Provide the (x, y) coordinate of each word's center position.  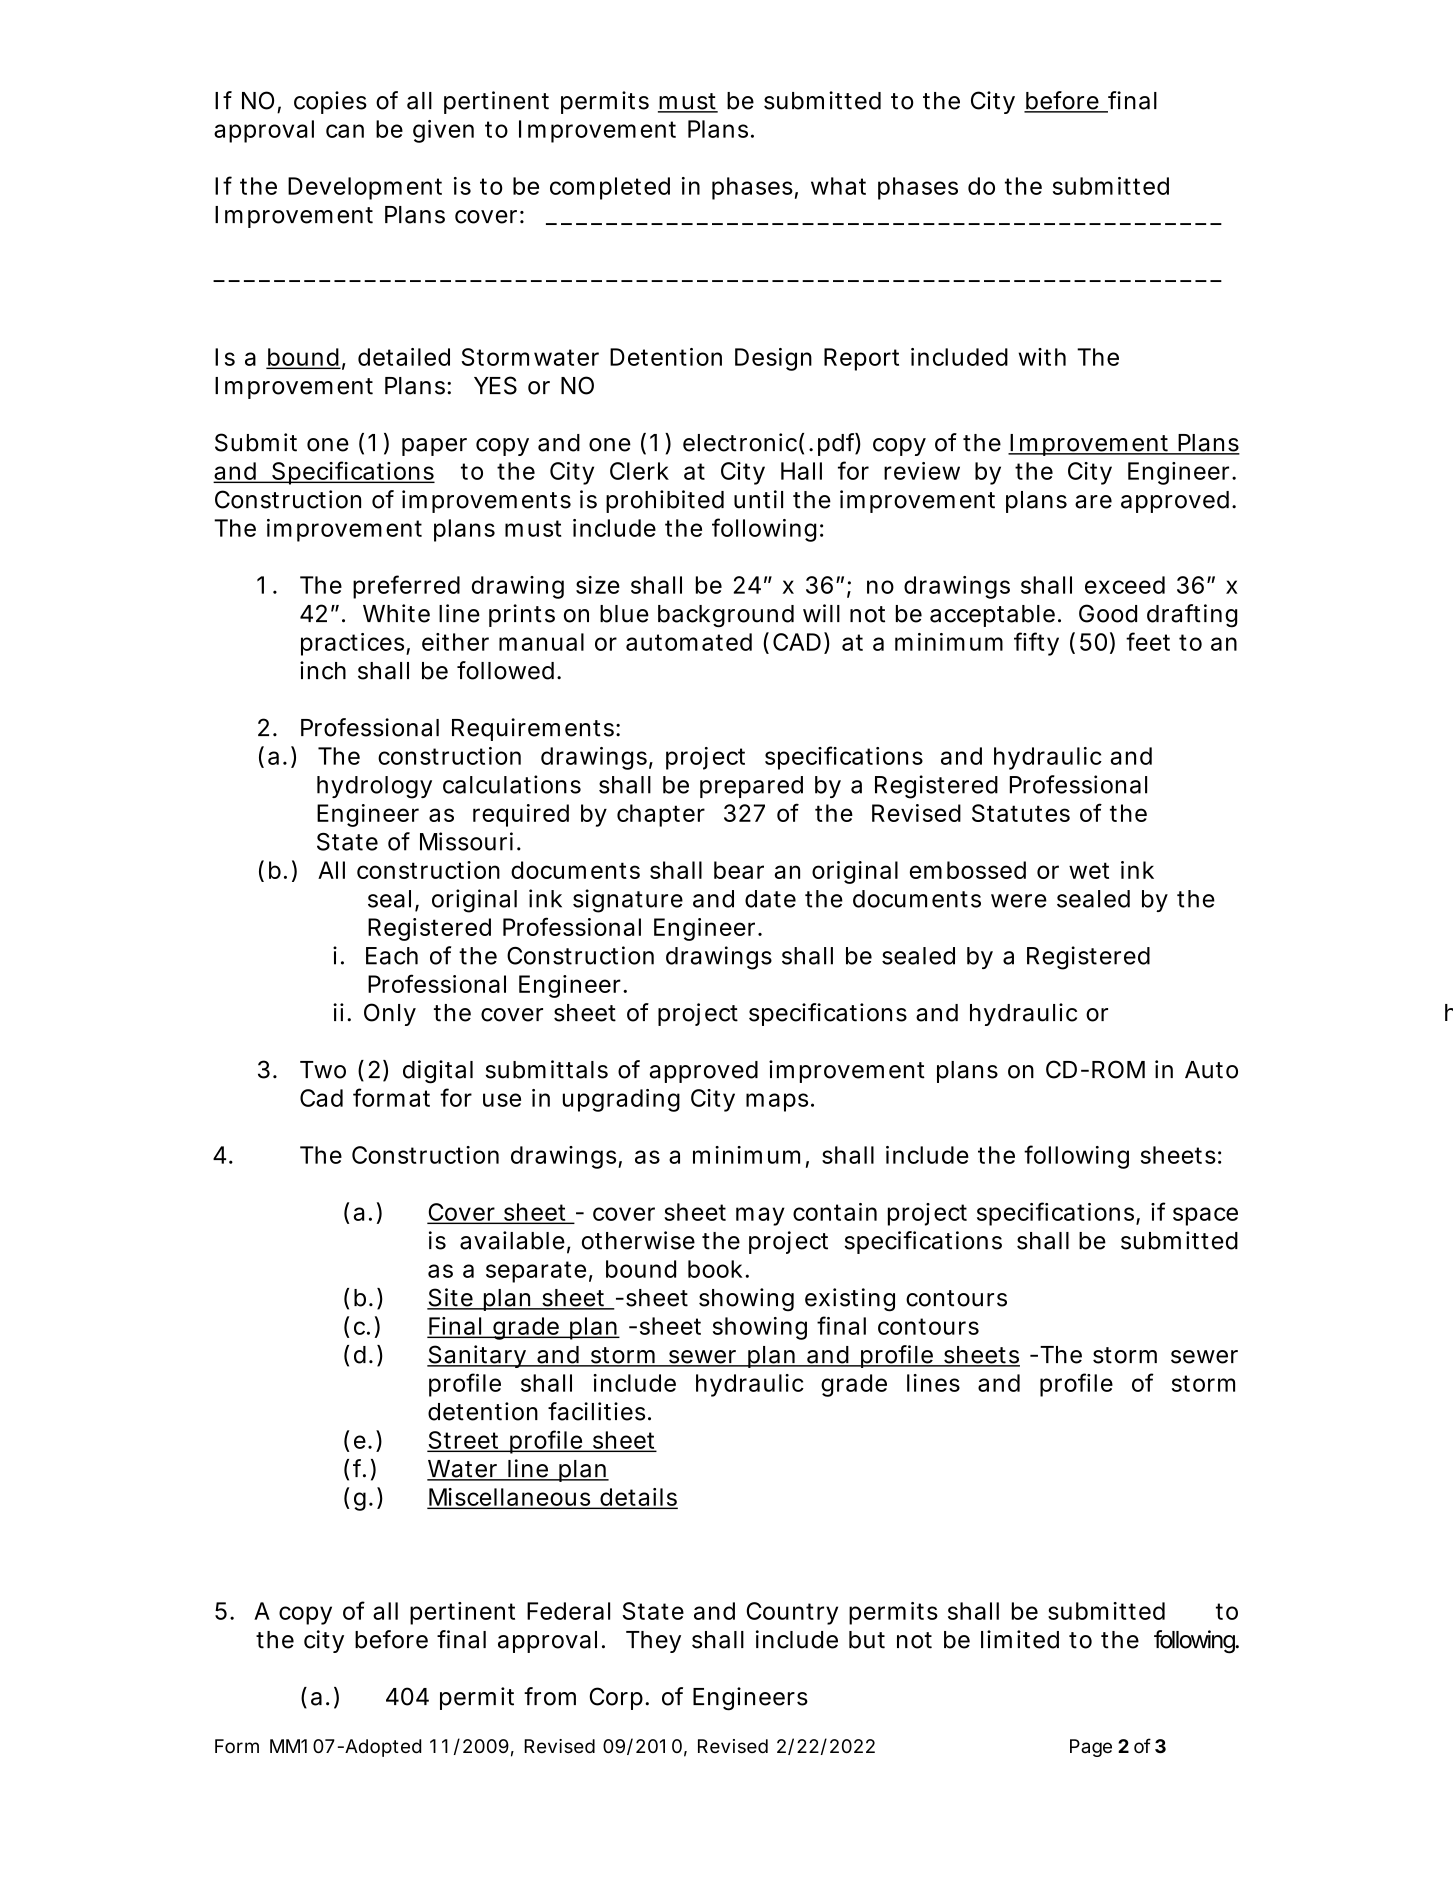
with (1042, 357)
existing (850, 1300)
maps (777, 1102)
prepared (751, 787)
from (550, 1696)
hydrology (374, 787)
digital (438, 1072)
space (1205, 1216)
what (838, 186)
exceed (1125, 585)
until (758, 499)
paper (434, 447)
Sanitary (477, 1356)
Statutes (1021, 813)
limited (1020, 1639)
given (443, 131)
